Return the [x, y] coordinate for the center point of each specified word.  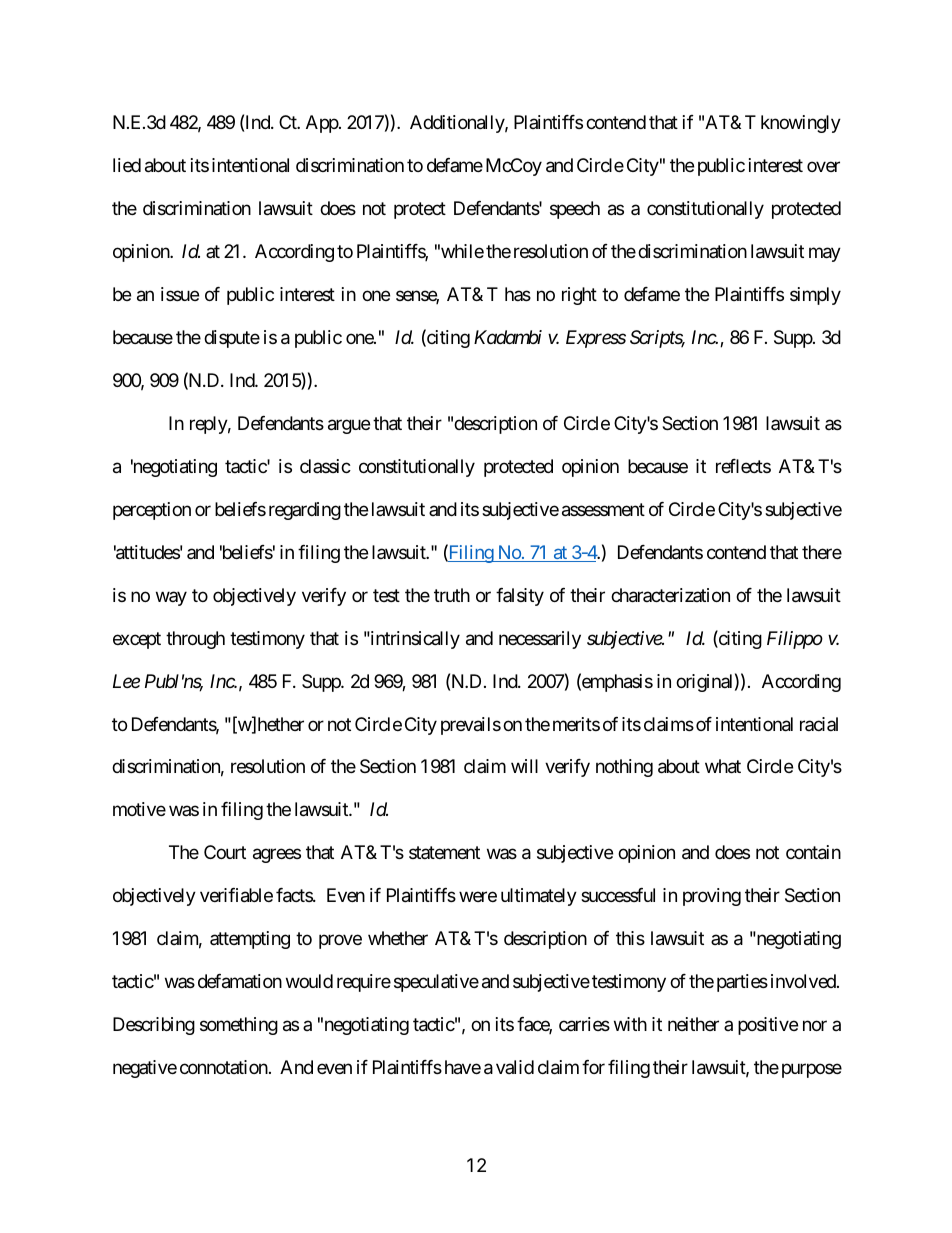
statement [444, 853]
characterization [670, 595]
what [723, 766]
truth [452, 595]
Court [225, 852]
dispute [232, 339]
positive [768, 1026]
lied [127, 165]
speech [575, 210]
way [171, 598]
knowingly [801, 124]
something [239, 1026]
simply [815, 296]
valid [515, 1067]
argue [349, 426]
